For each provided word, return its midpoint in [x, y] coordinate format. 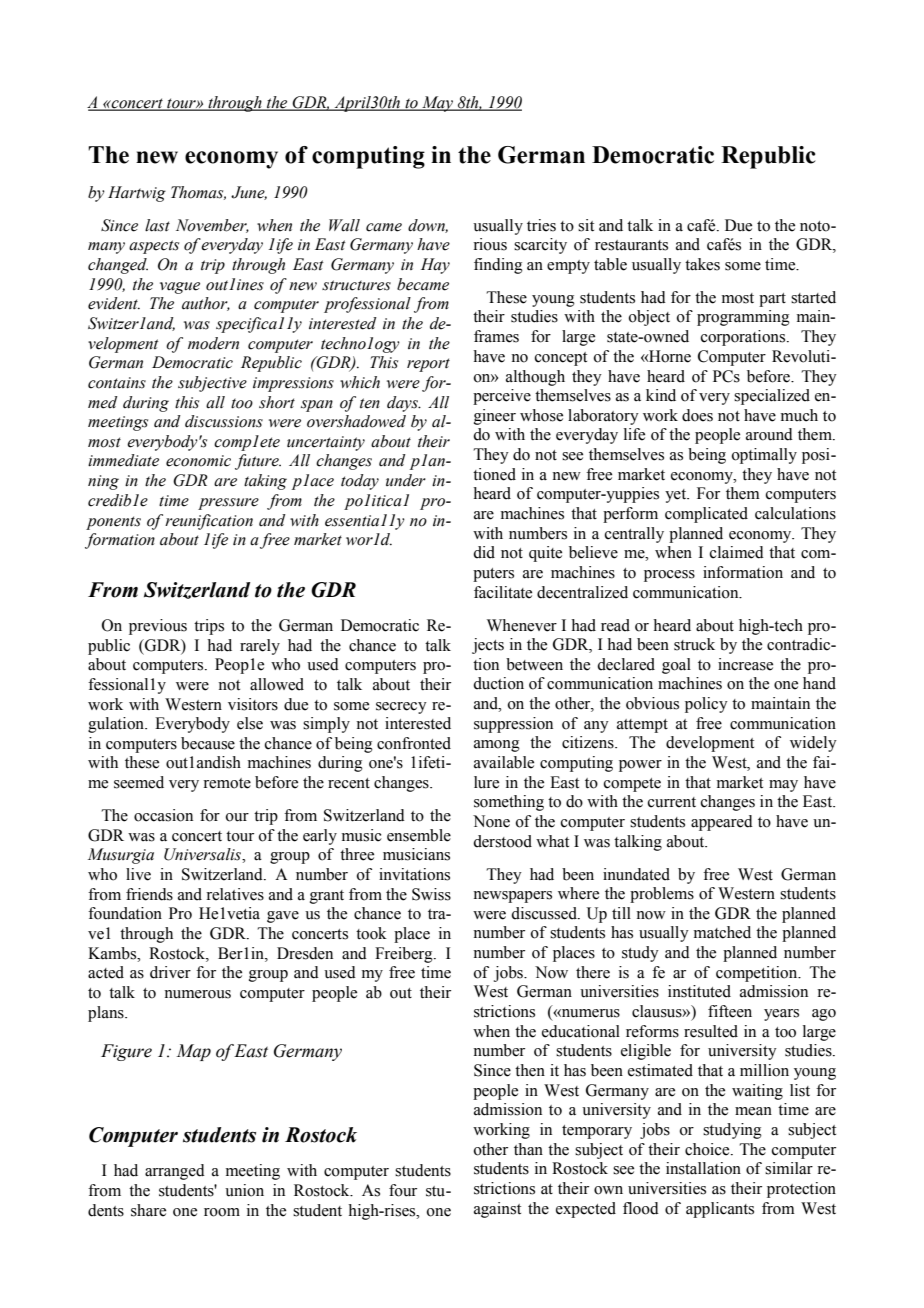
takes [702, 264]
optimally [764, 456]
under [406, 480]
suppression [513, 725]
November [212, 226]
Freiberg [405, 955]
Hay [435, 266]
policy [706, 705]
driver [170, 972]
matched [722, 932]
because [208, 743]
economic [198, 461]
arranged [175, 1172]
